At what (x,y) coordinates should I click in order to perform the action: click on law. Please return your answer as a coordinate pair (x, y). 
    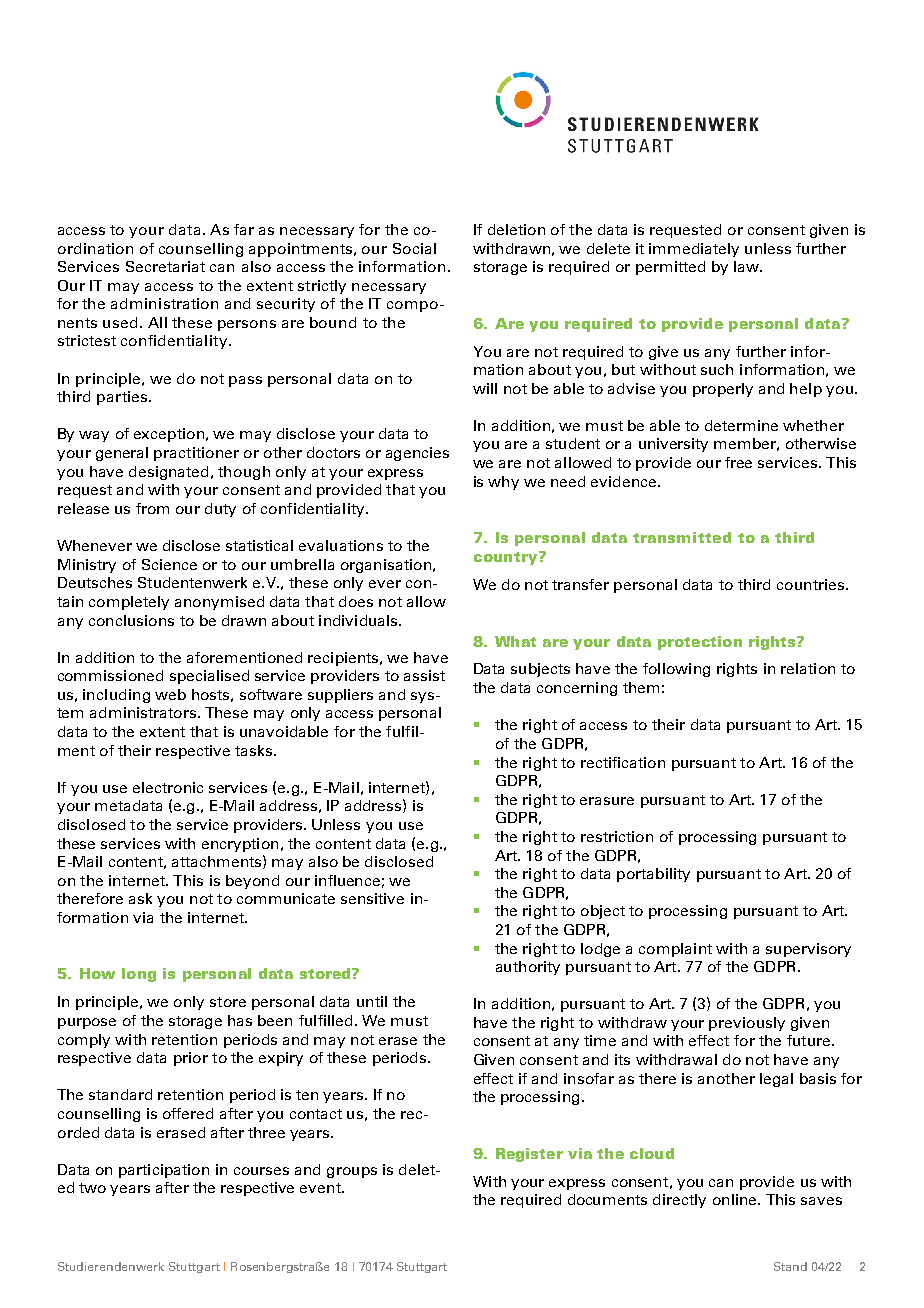
    Looking at the image, I should click on (747, 266).
